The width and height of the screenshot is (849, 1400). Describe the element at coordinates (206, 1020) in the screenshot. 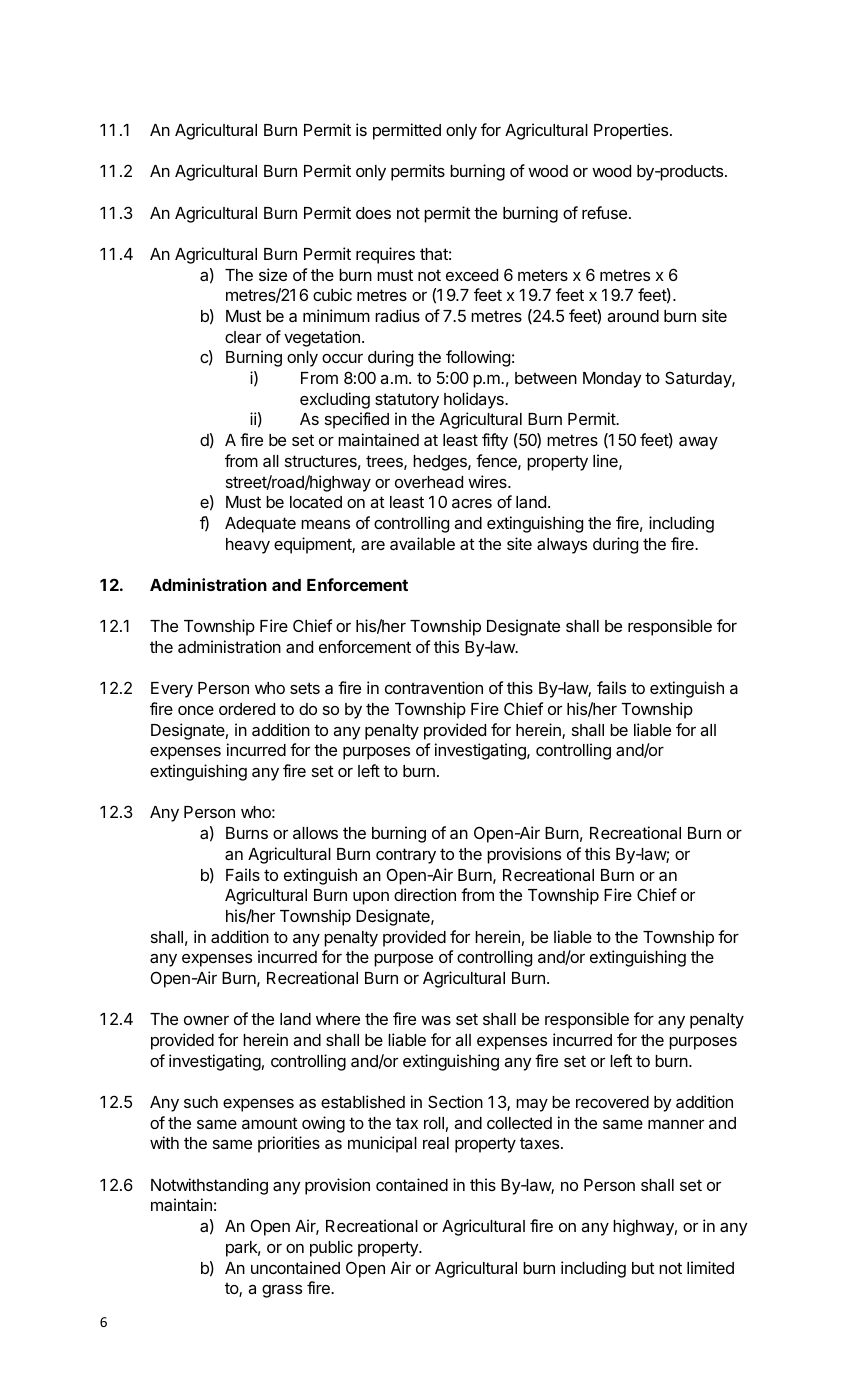

I see `owner` at that location.
